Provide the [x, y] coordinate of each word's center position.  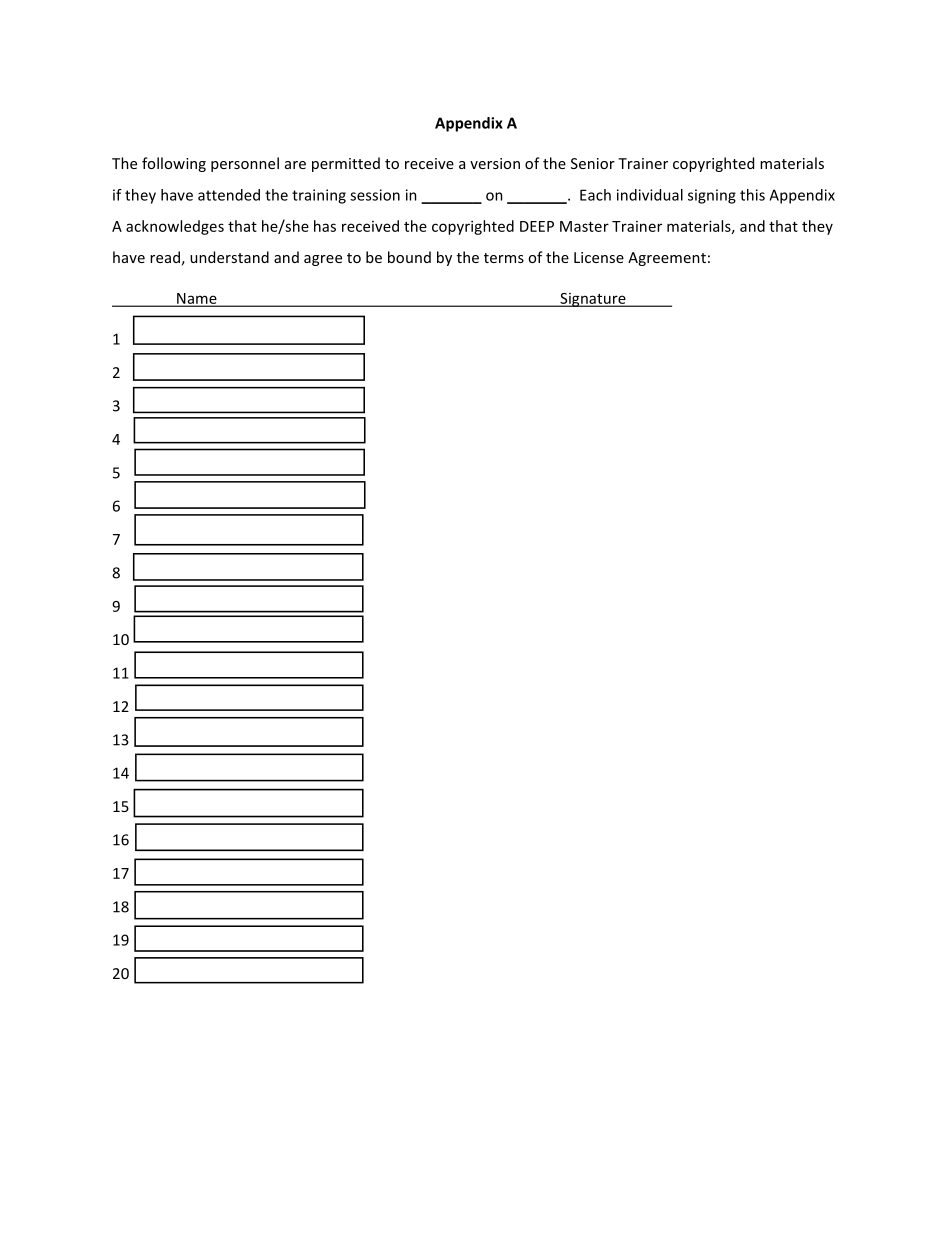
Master [584, 226]
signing [712, 196]
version [495, 163]
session [375, 195]
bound [409, 257]
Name [197, 299]
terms [504, 258]
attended [229, 195]
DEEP [537, 226]
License [599, 257]
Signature [593, 300]
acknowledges [175, 227]
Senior [593, 163]
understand [229, 257]
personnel [245, 164]
